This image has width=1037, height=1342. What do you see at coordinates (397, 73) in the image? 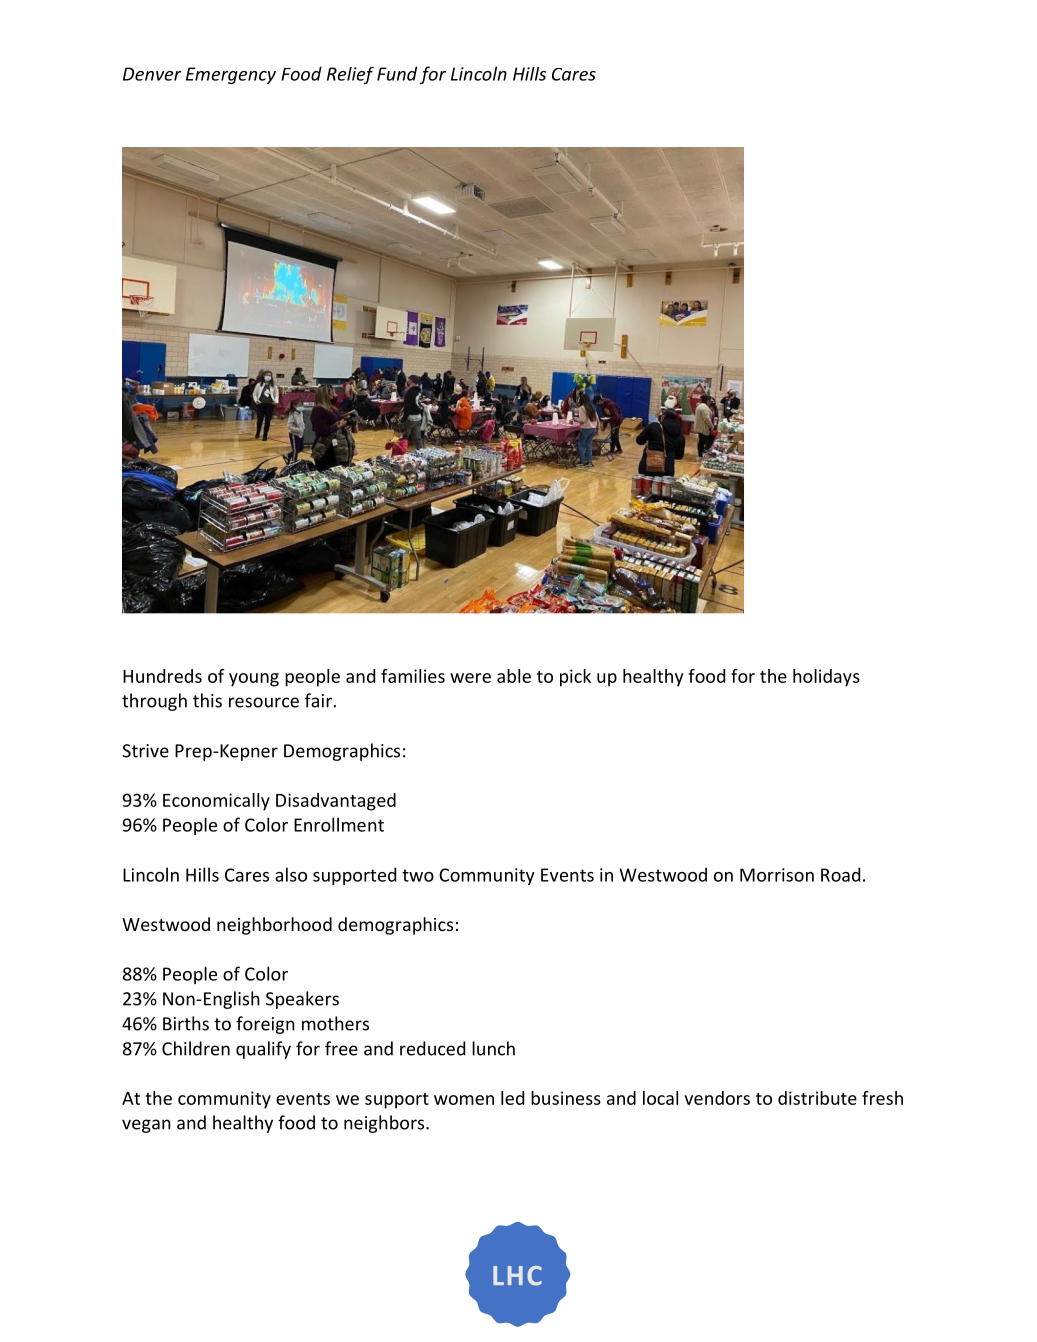
I see `Fund` at bounding box center [397, 73].
